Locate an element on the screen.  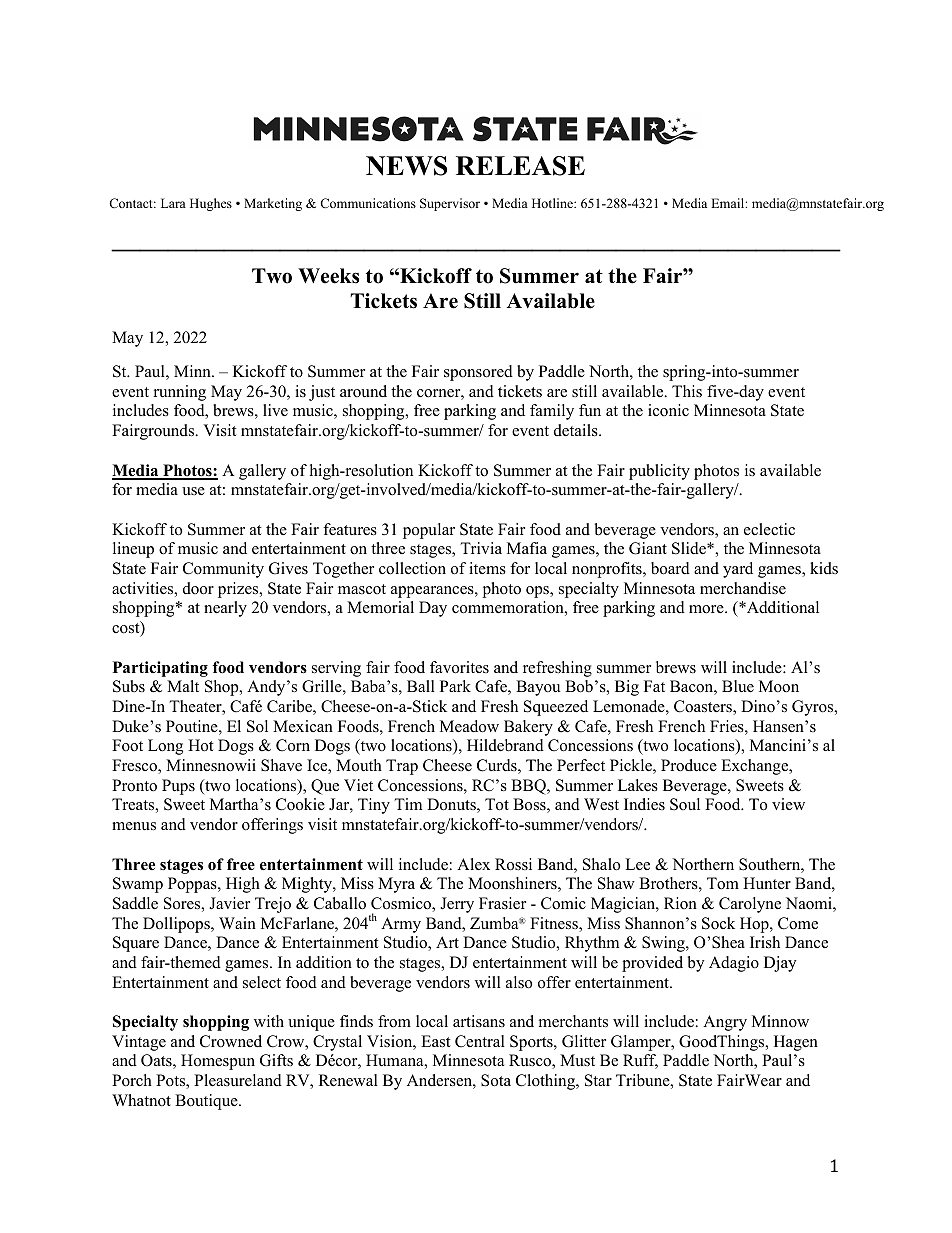
Long is located at coordinates (165, 747).
